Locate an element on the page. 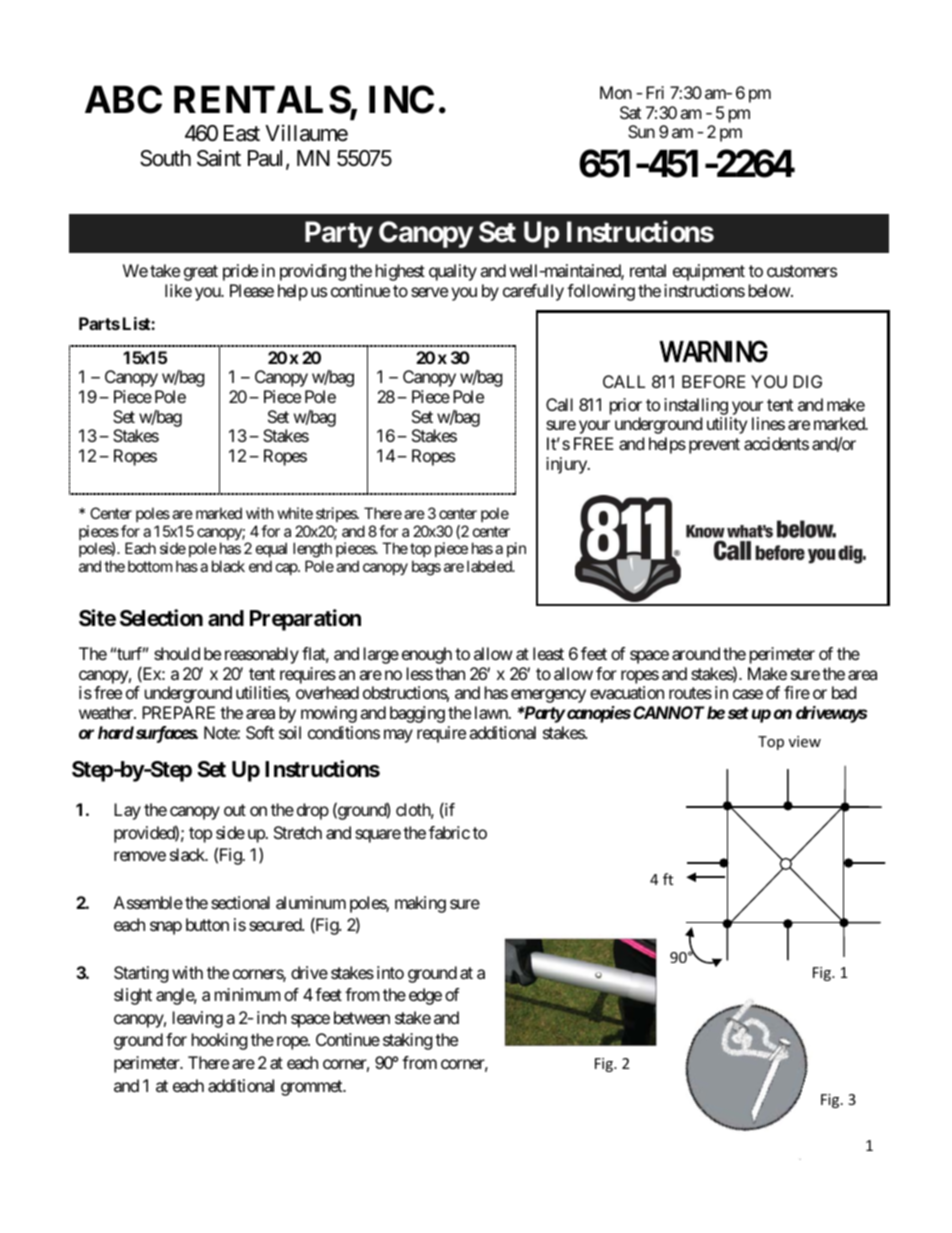  pin is located at coordinates (516, 551).
